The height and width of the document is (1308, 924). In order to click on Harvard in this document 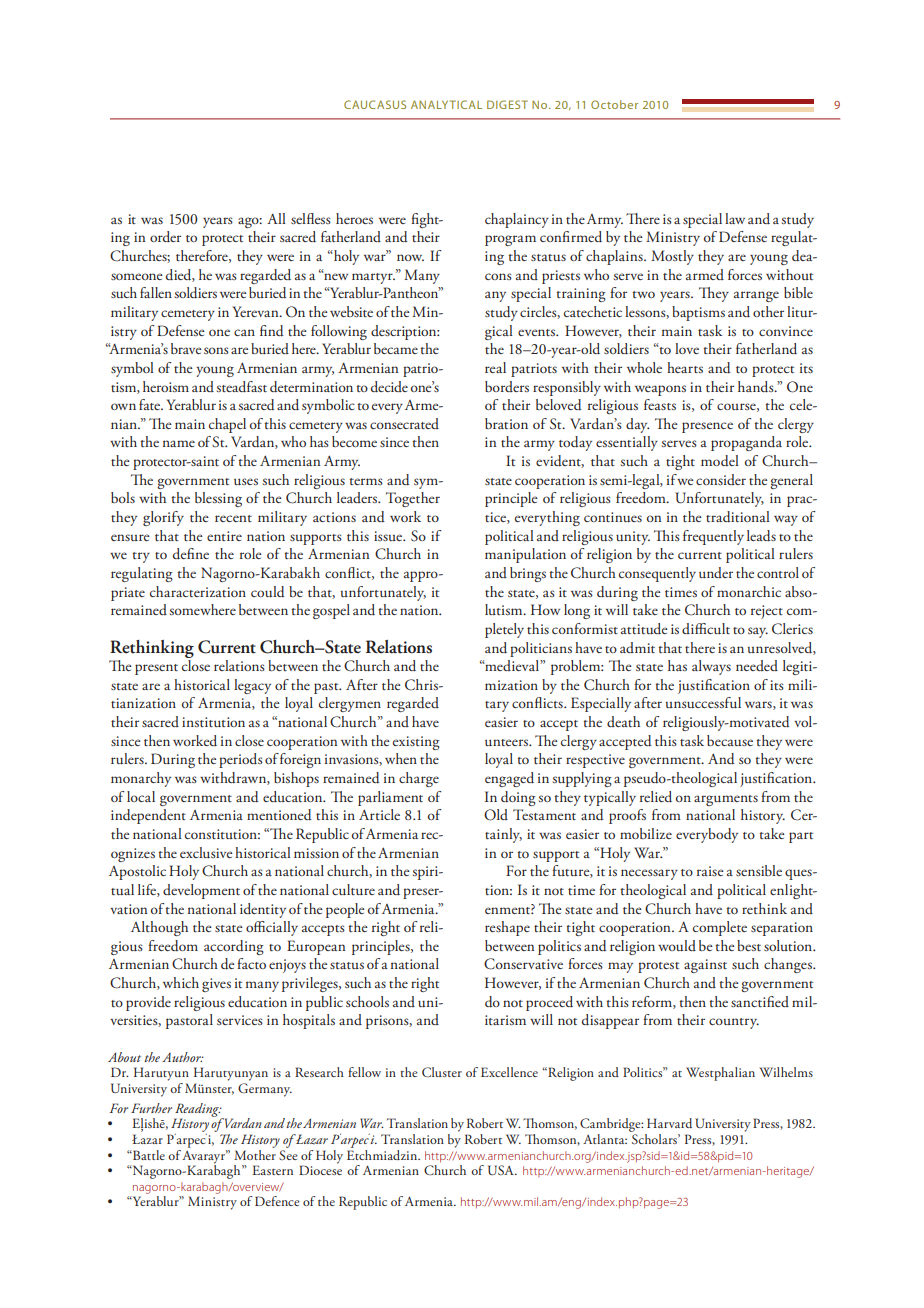, I will do `click(669, 1123)`.
